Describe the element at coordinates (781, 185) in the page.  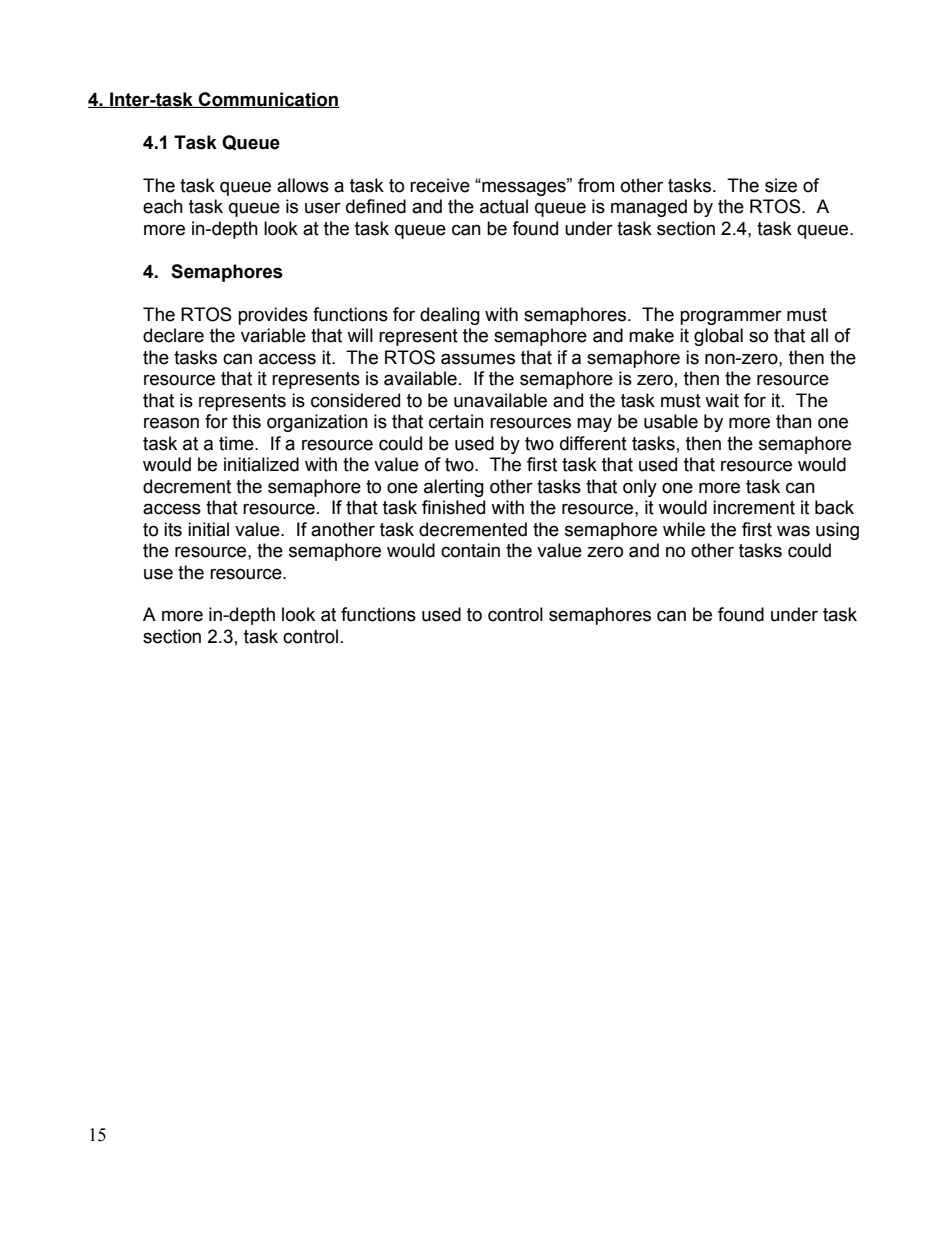
I see `size` at that location.
